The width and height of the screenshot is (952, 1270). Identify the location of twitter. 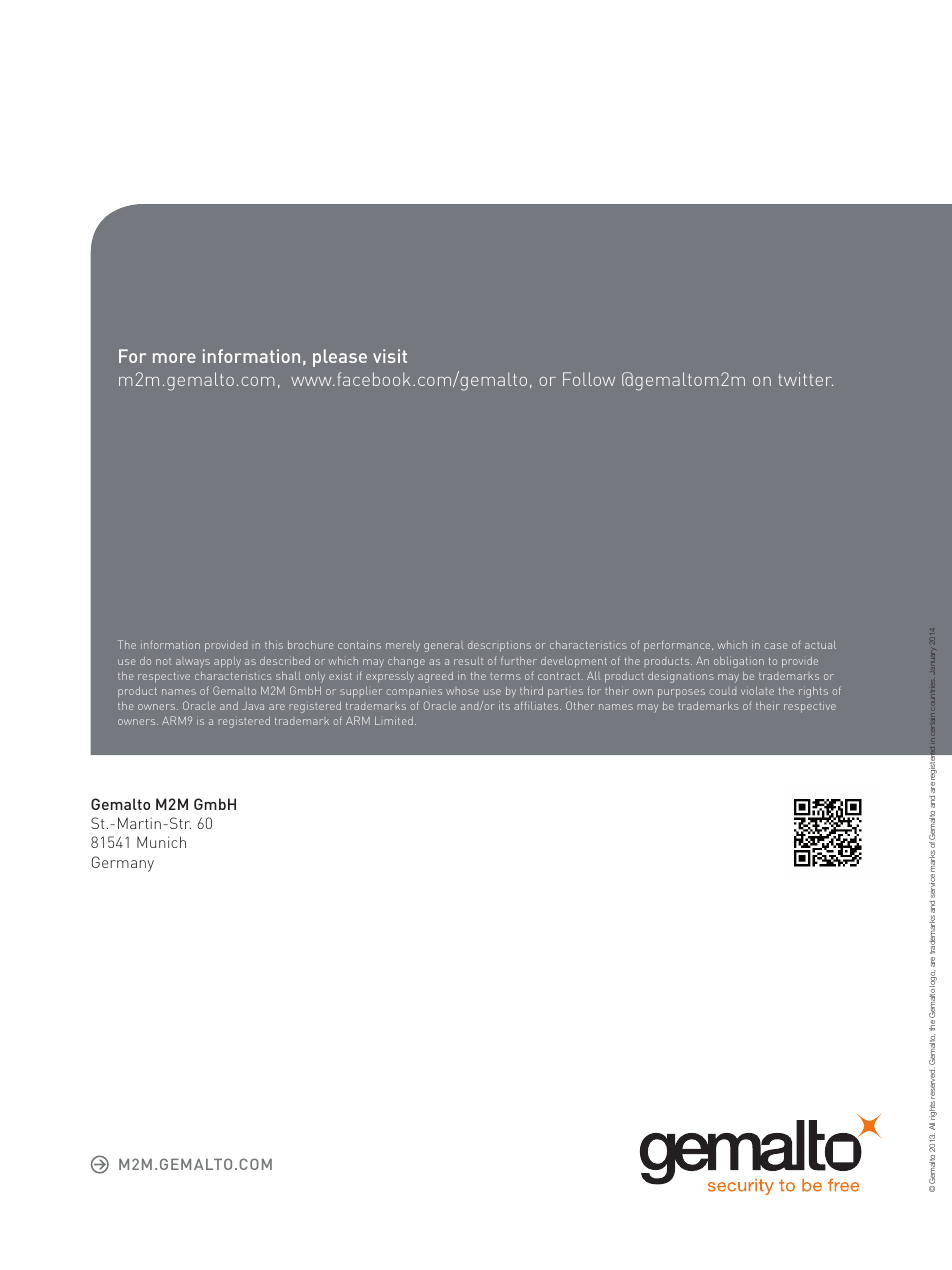
(805, 379).
